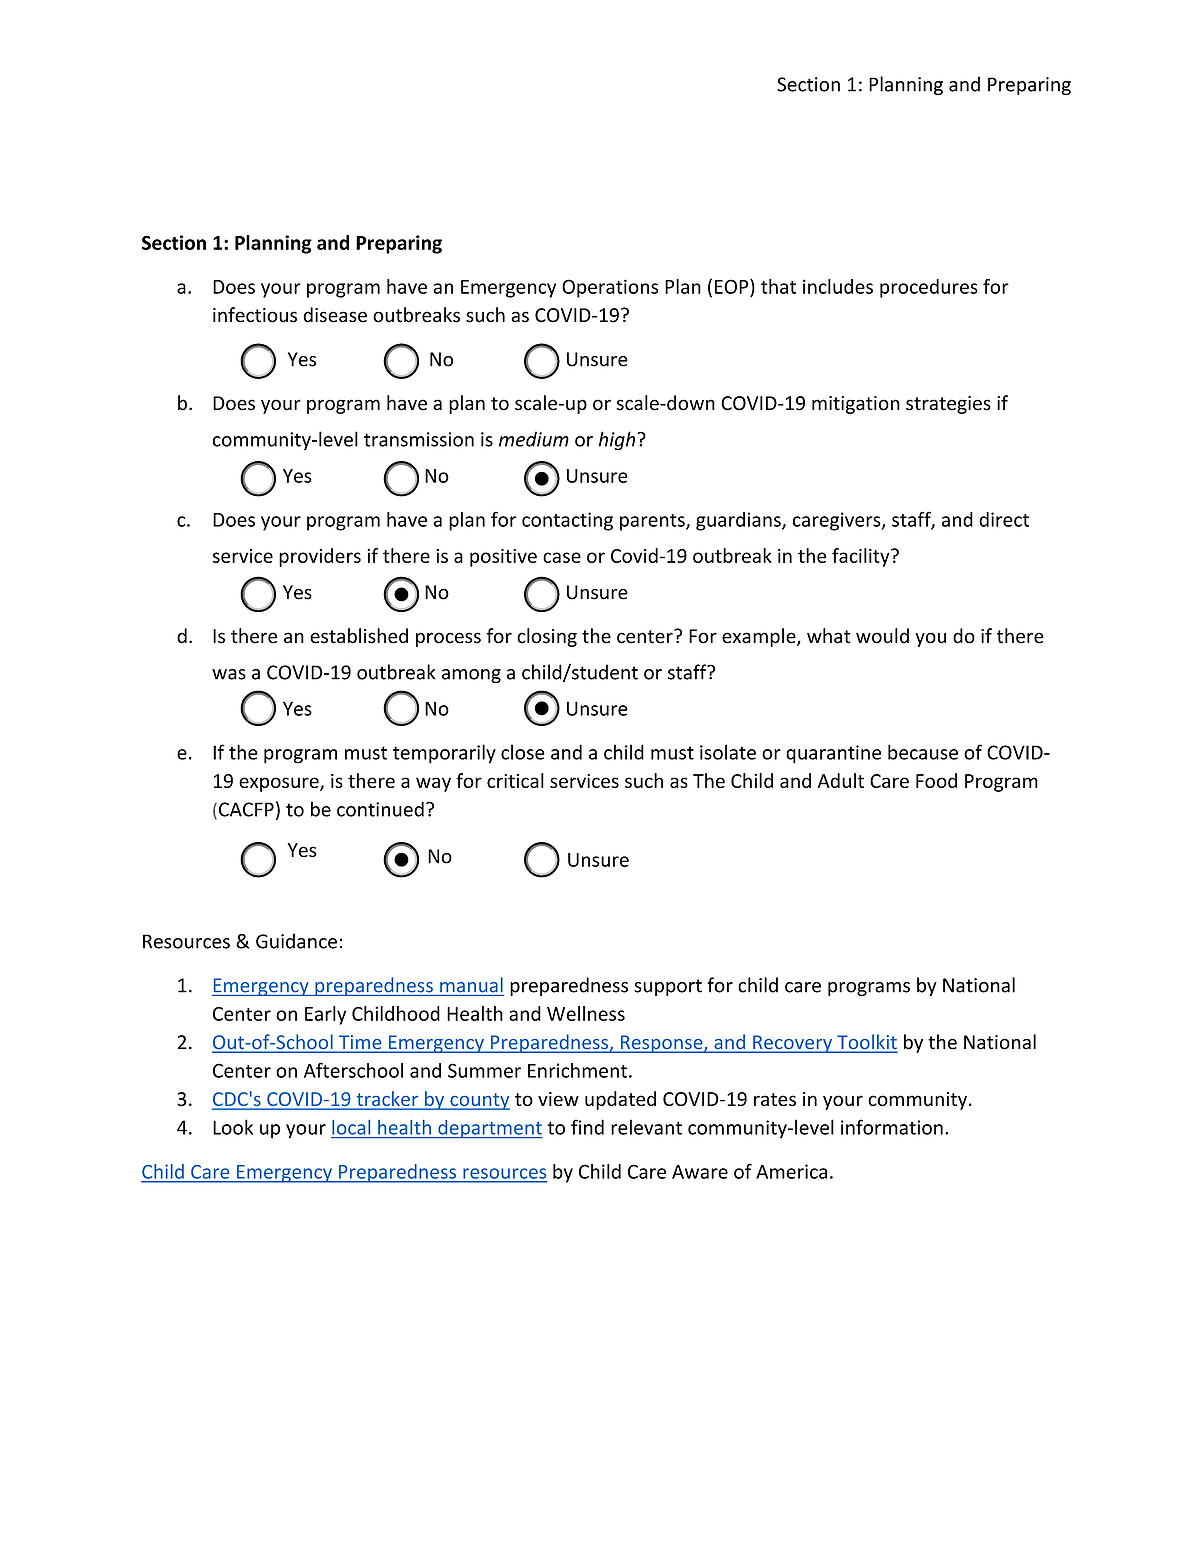  I want to click on close, so click(523, 752).
